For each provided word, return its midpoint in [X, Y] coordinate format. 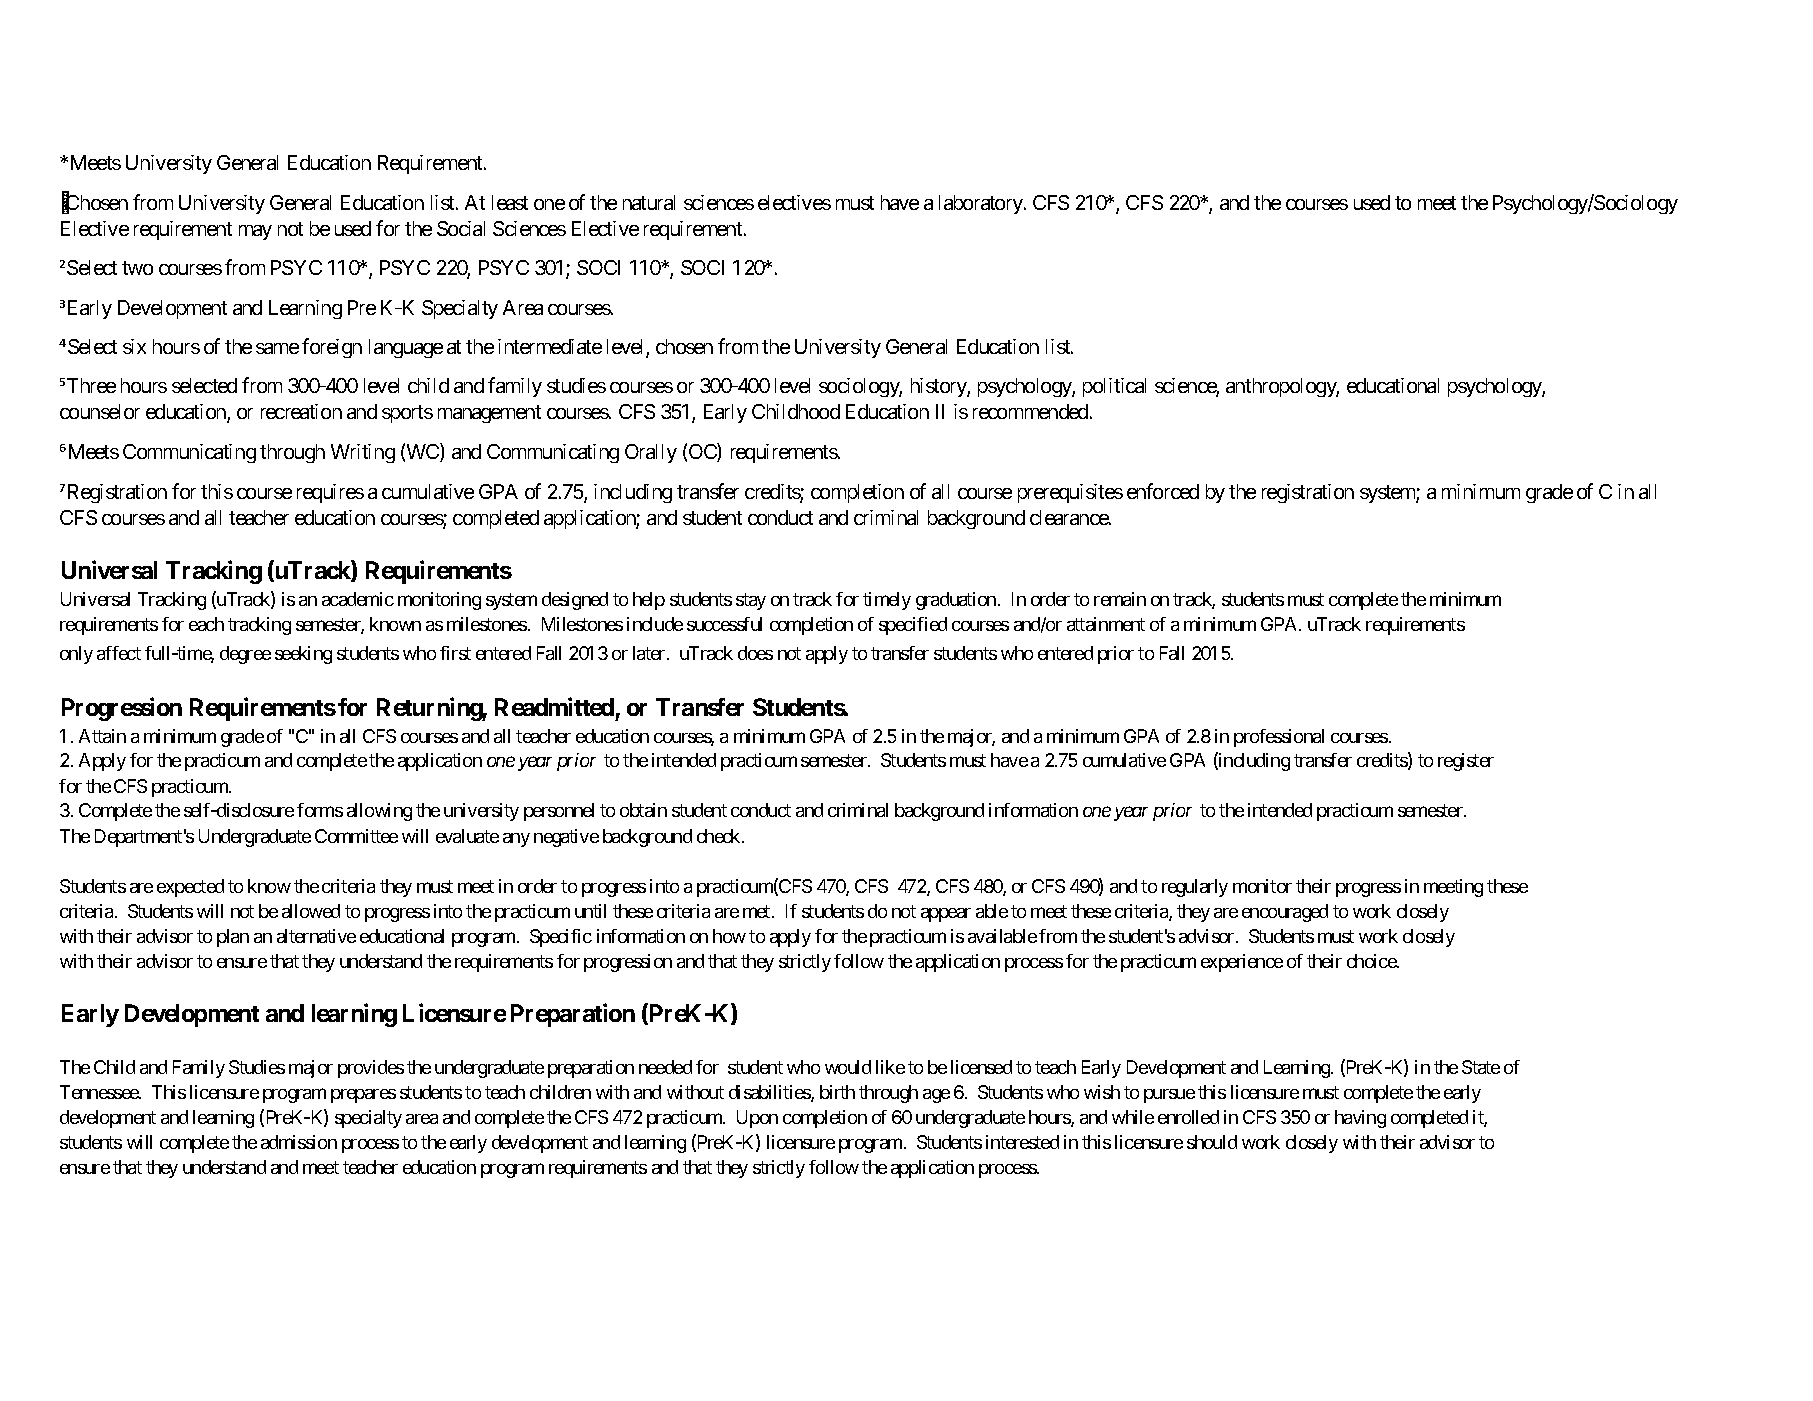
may [255, 232]
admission [299, 1142]
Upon [757, 1119]
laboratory [982, 204]
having [1360, 1119]
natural [649, 202]
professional [1279, 738]
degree [245, 655]
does [755, 653]
